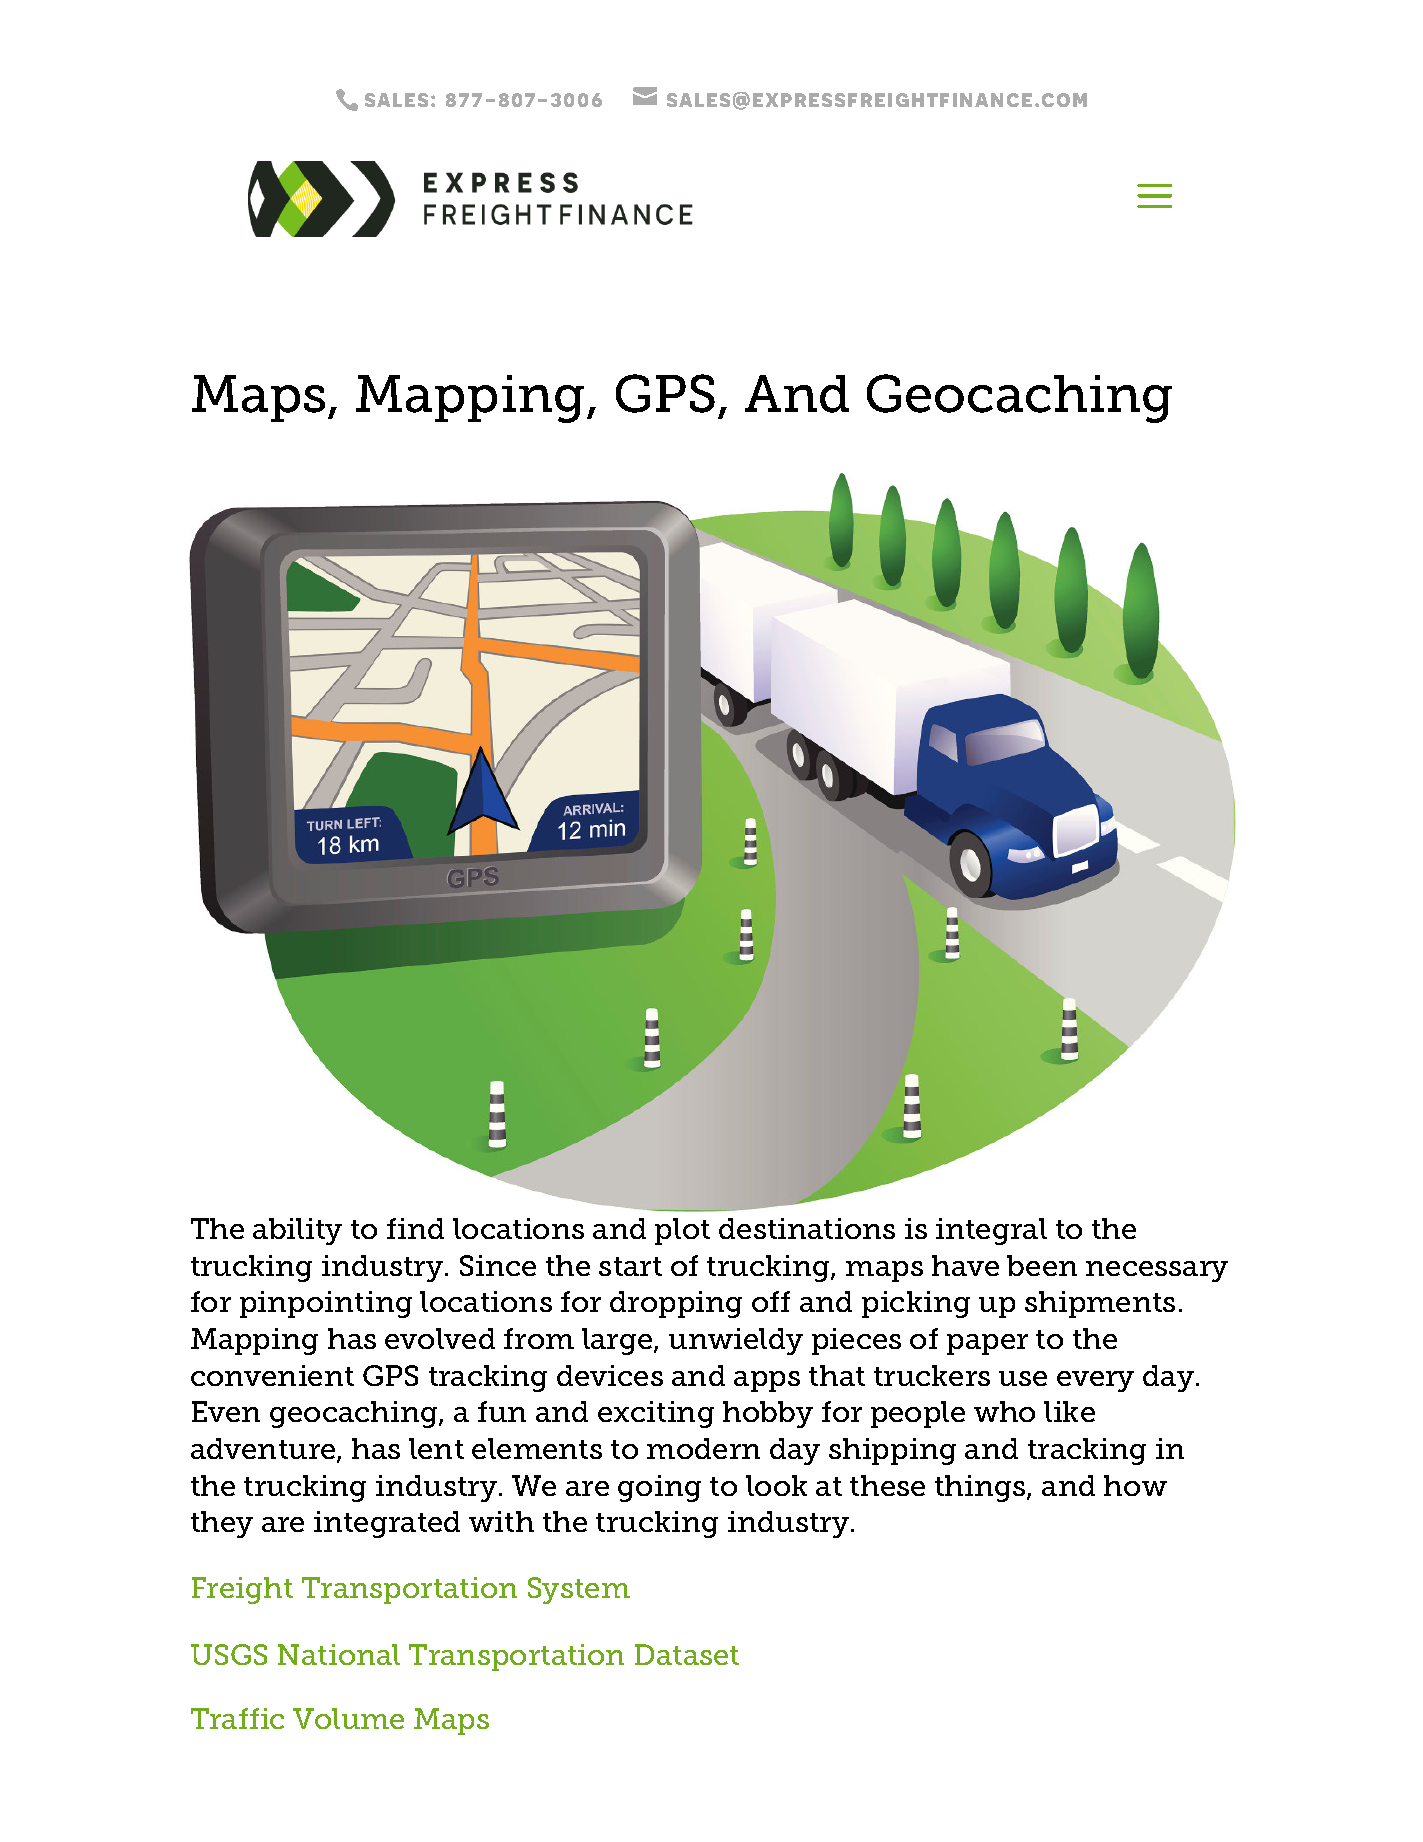  Describe the element at coordinates (264, 1450) in the page. I see `adventure` at that location.
